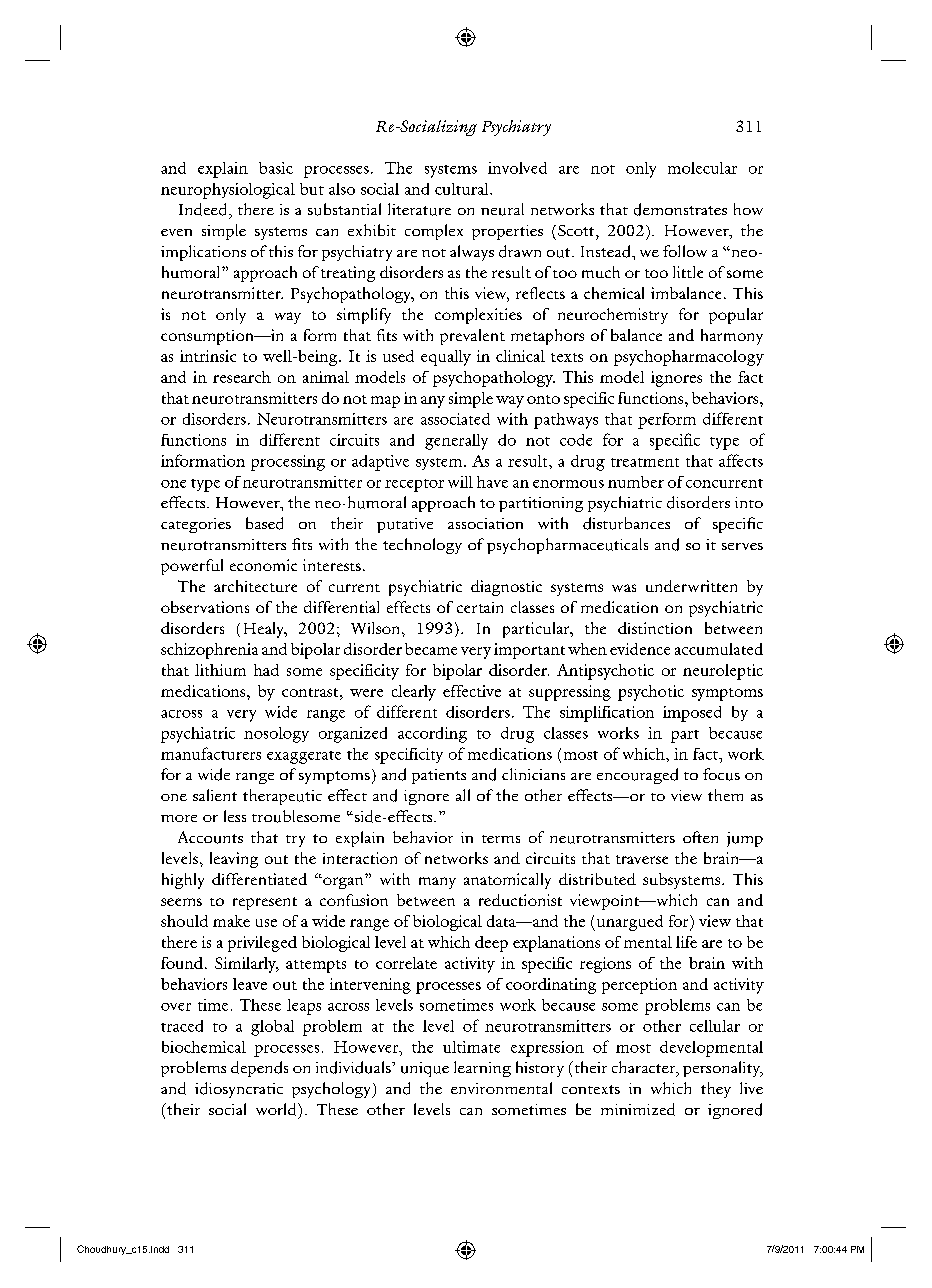  What do you see at coordinates (215, 795) in the screenshot?
I see `salient` at bounding box center [215, 795].
